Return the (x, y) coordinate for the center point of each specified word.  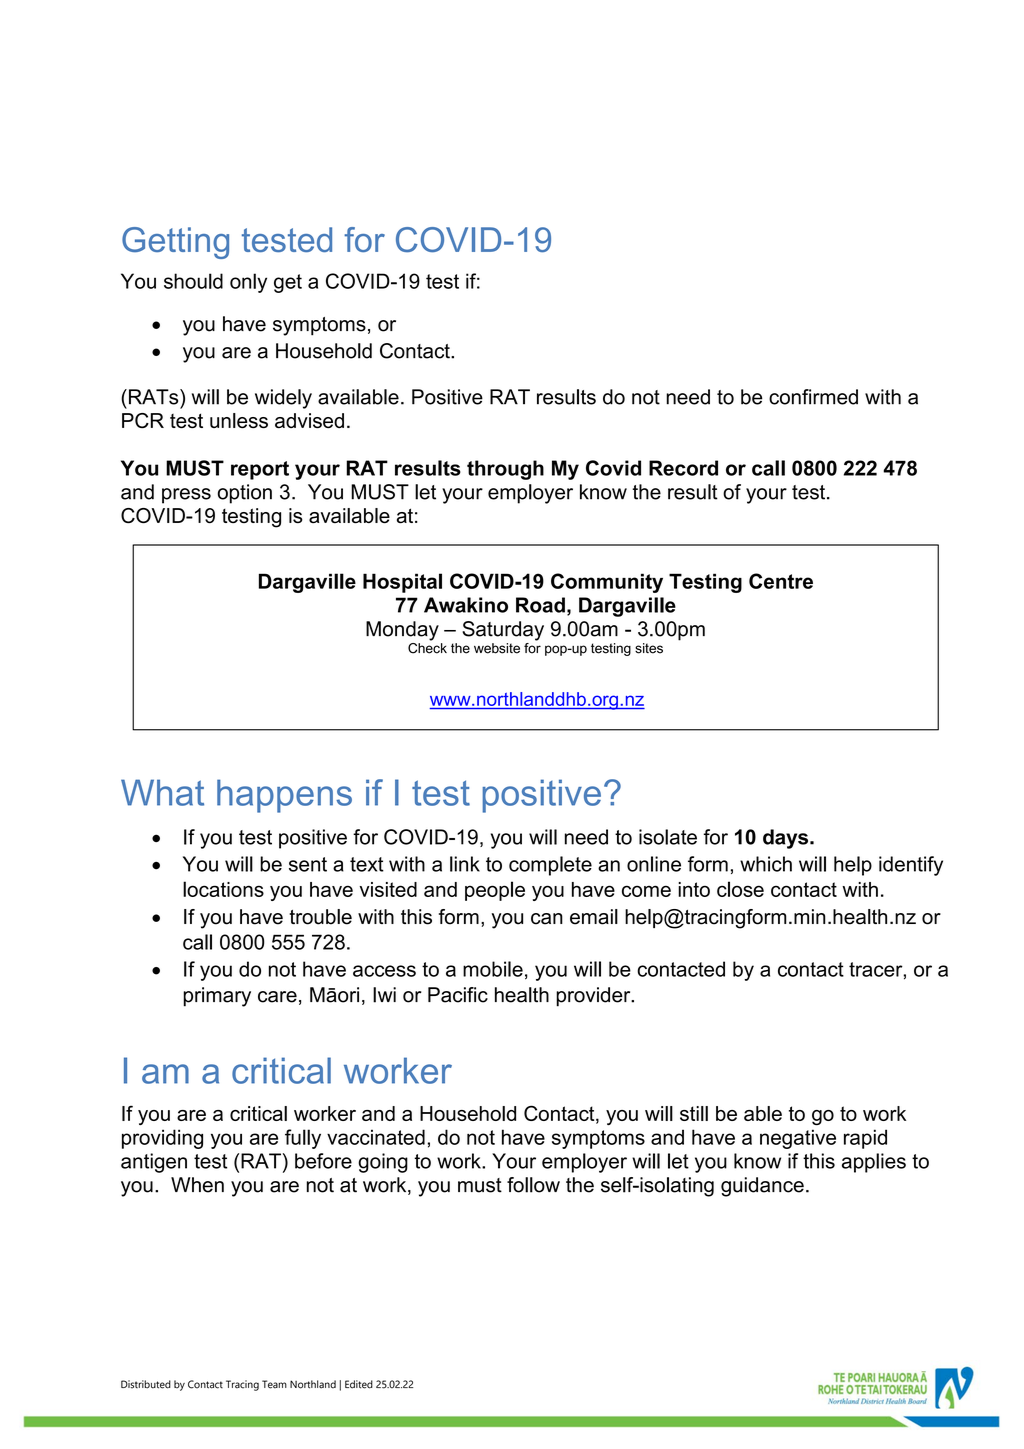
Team (274, 1384)
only (248, 283)
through (505, 470)
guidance (762, 1187)
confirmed (813, 397)
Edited (359, 1384)
